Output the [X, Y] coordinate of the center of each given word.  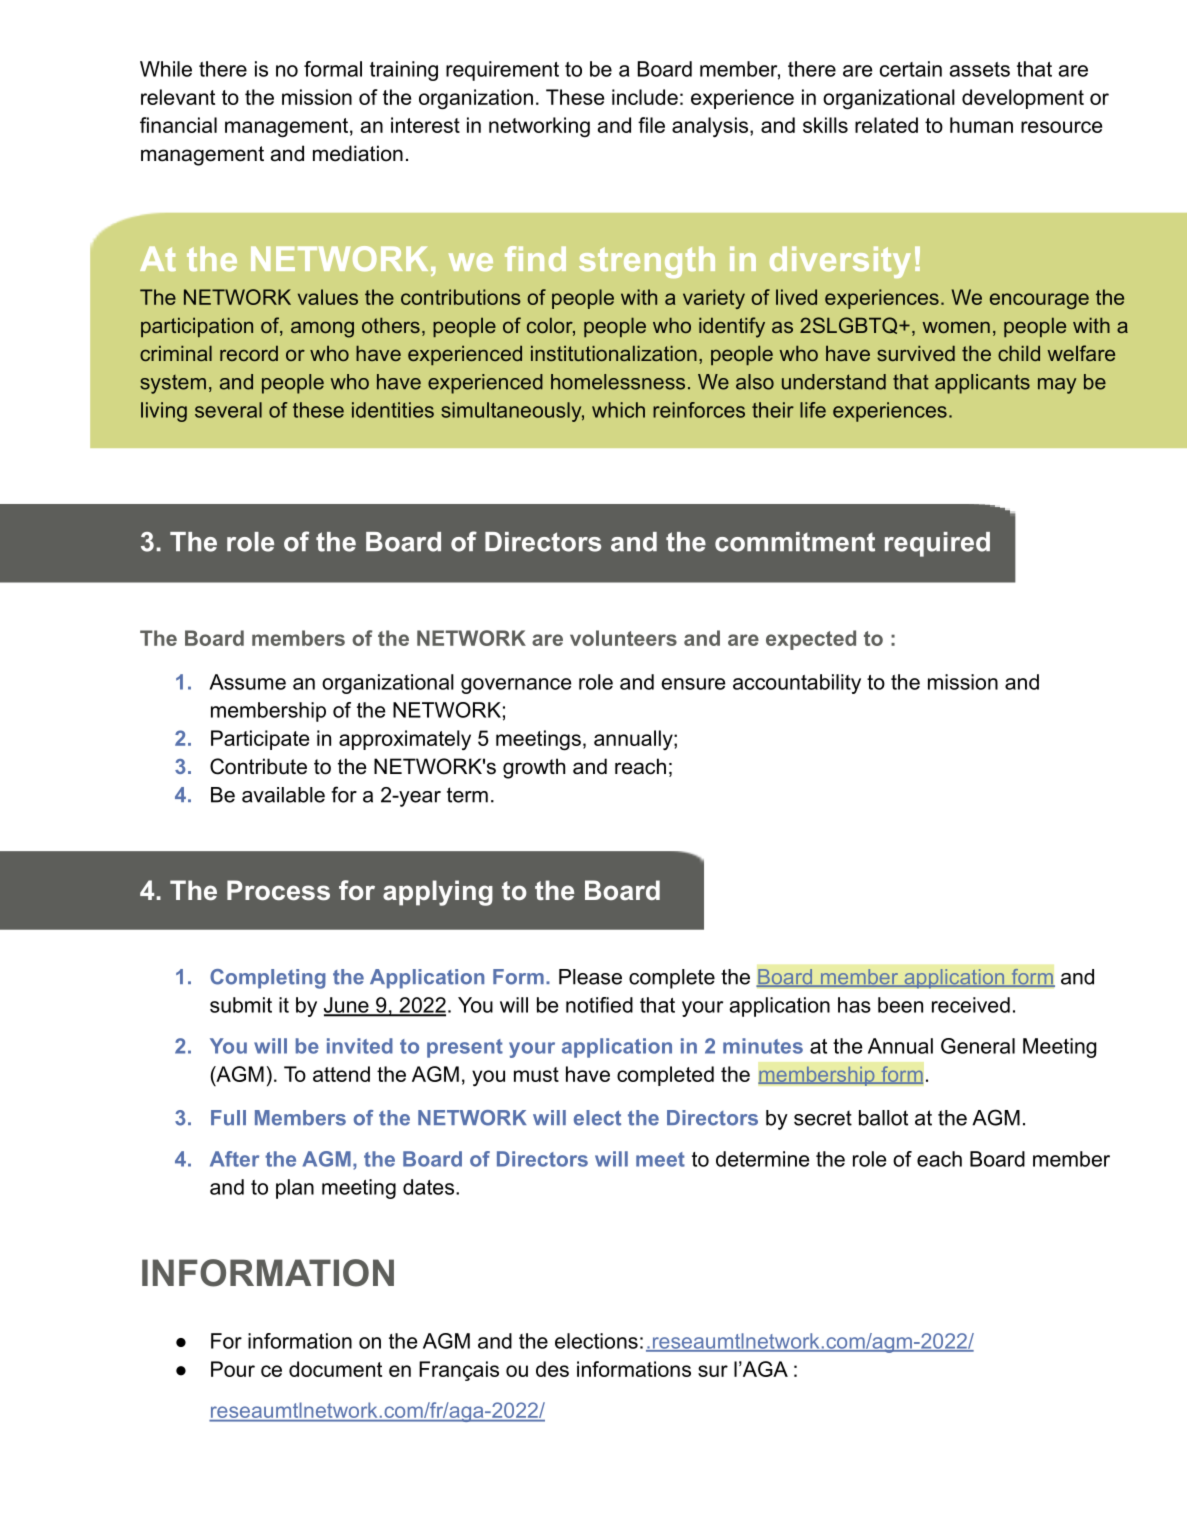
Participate [260, 740]
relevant [178, 97]
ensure [693, 684]
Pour [233, 1369]
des [552, 1369]
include [645, 97]
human [981, 125]
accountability [797, 684]
